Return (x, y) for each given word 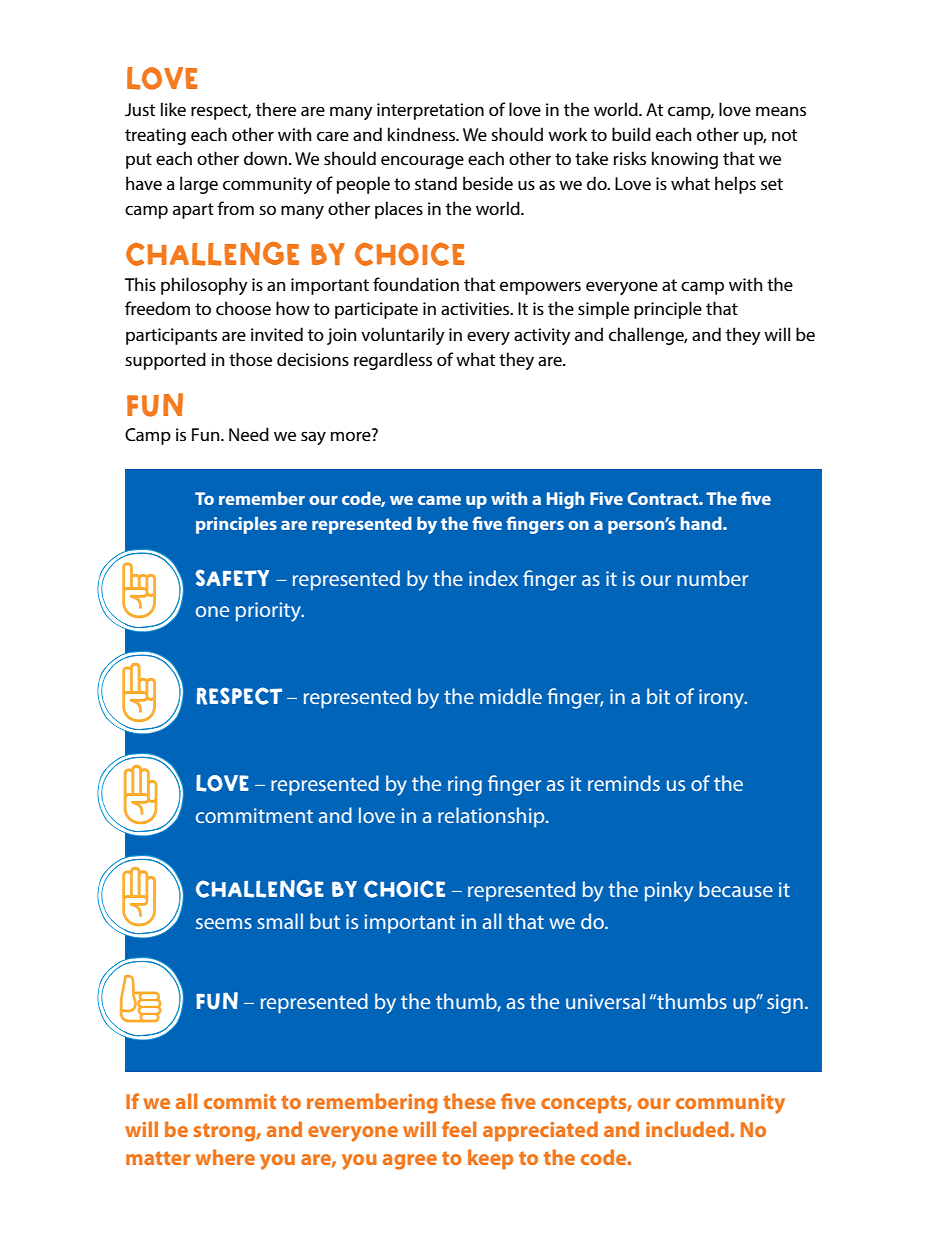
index (493, 578)
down (265, 158)
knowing (685, 160)
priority (270, 612)
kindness (423, 134)
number (712, 578)
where (225, 1157)
